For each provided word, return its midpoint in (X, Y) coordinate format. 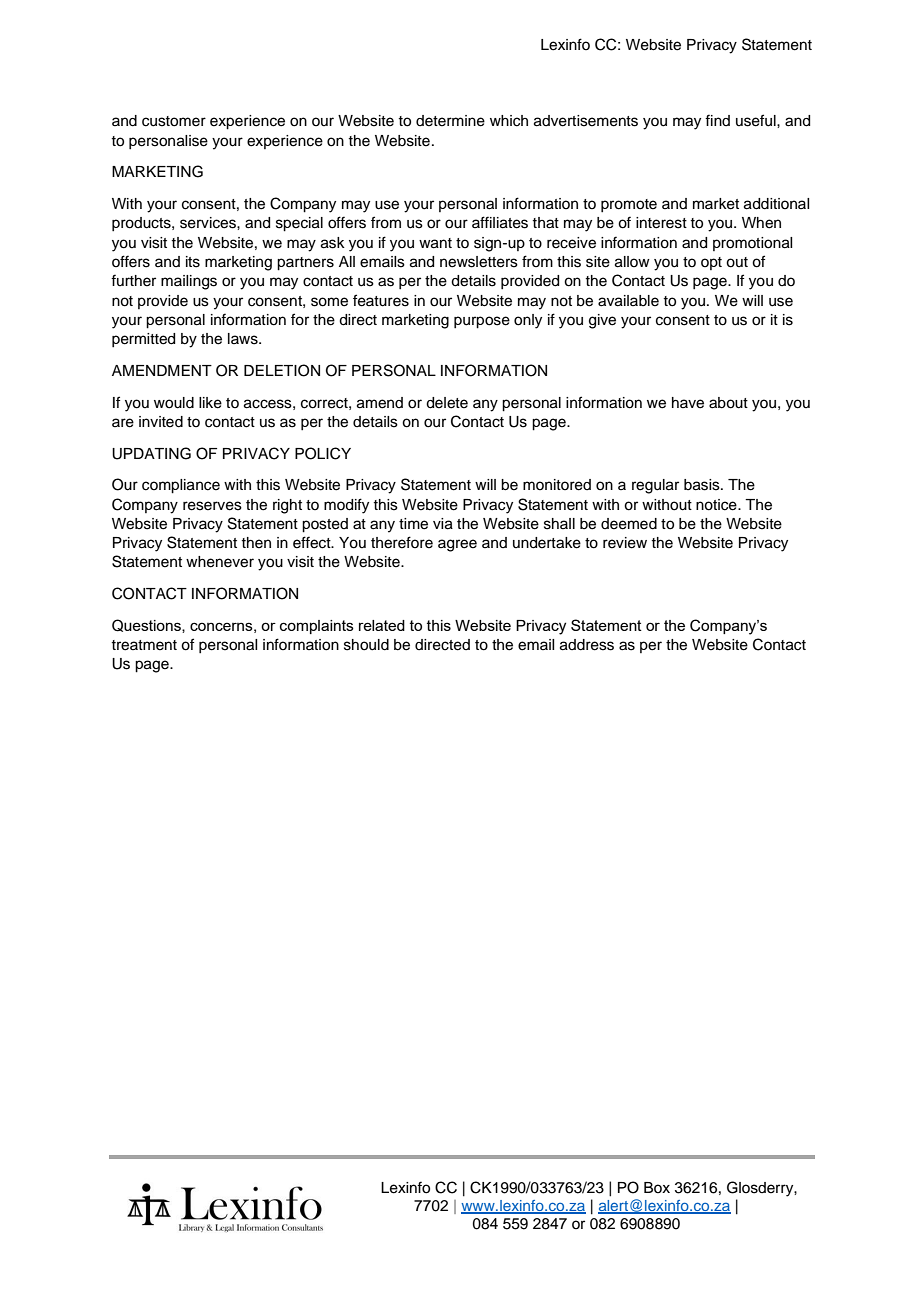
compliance (181, 486)
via (443, 524)
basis (703, 485)
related (382, 625)
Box (657, 1187)
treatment (144, 645)
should (366, 645)
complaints (317, 627)
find (717, 120)
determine (450, 121)
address (587, 645)
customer (174, 121)
